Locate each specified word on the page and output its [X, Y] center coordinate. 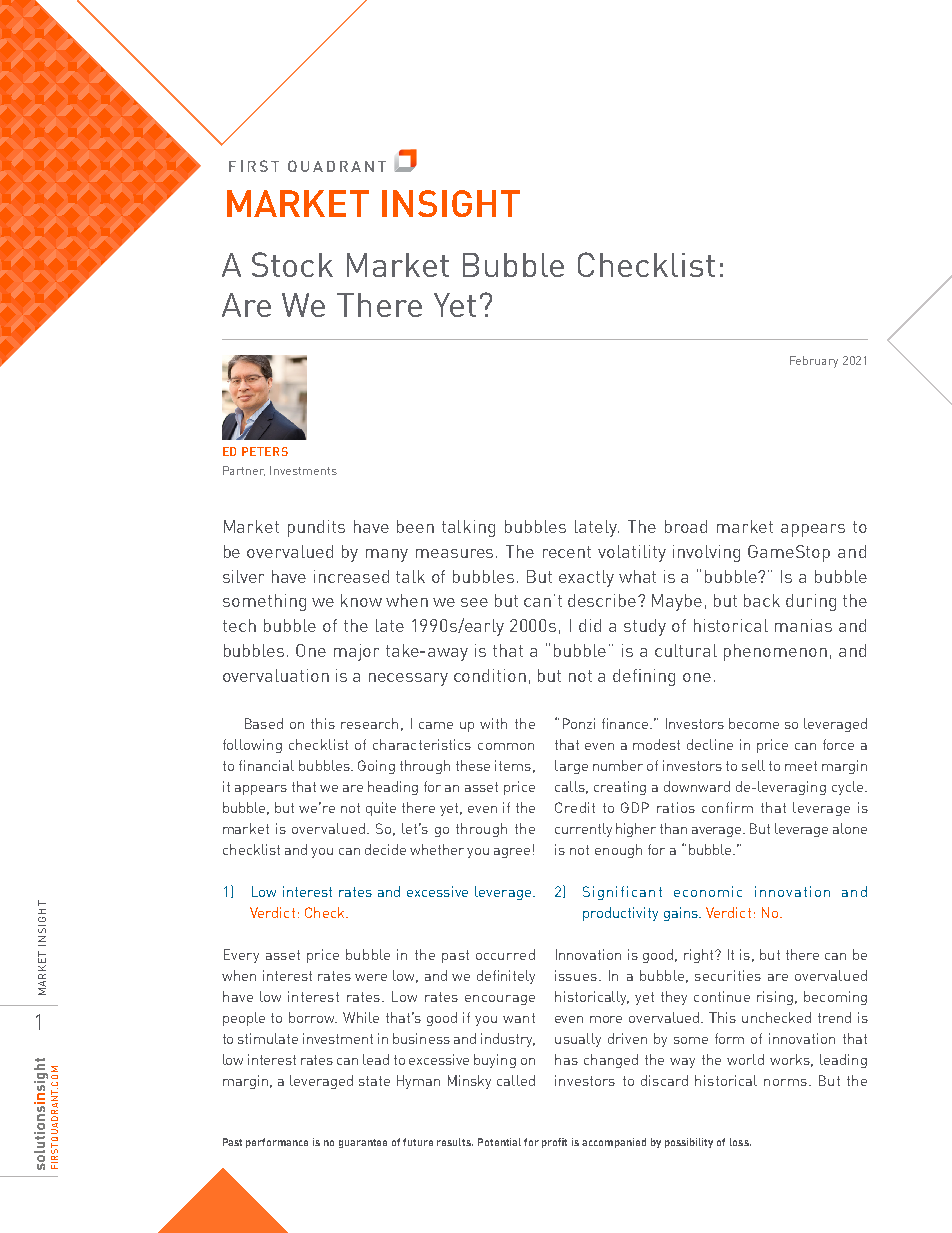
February [814, 362]
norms [785, 1082]
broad [686, 526]
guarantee [363, 1143]
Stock [292, 264]
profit [554, 1143]
